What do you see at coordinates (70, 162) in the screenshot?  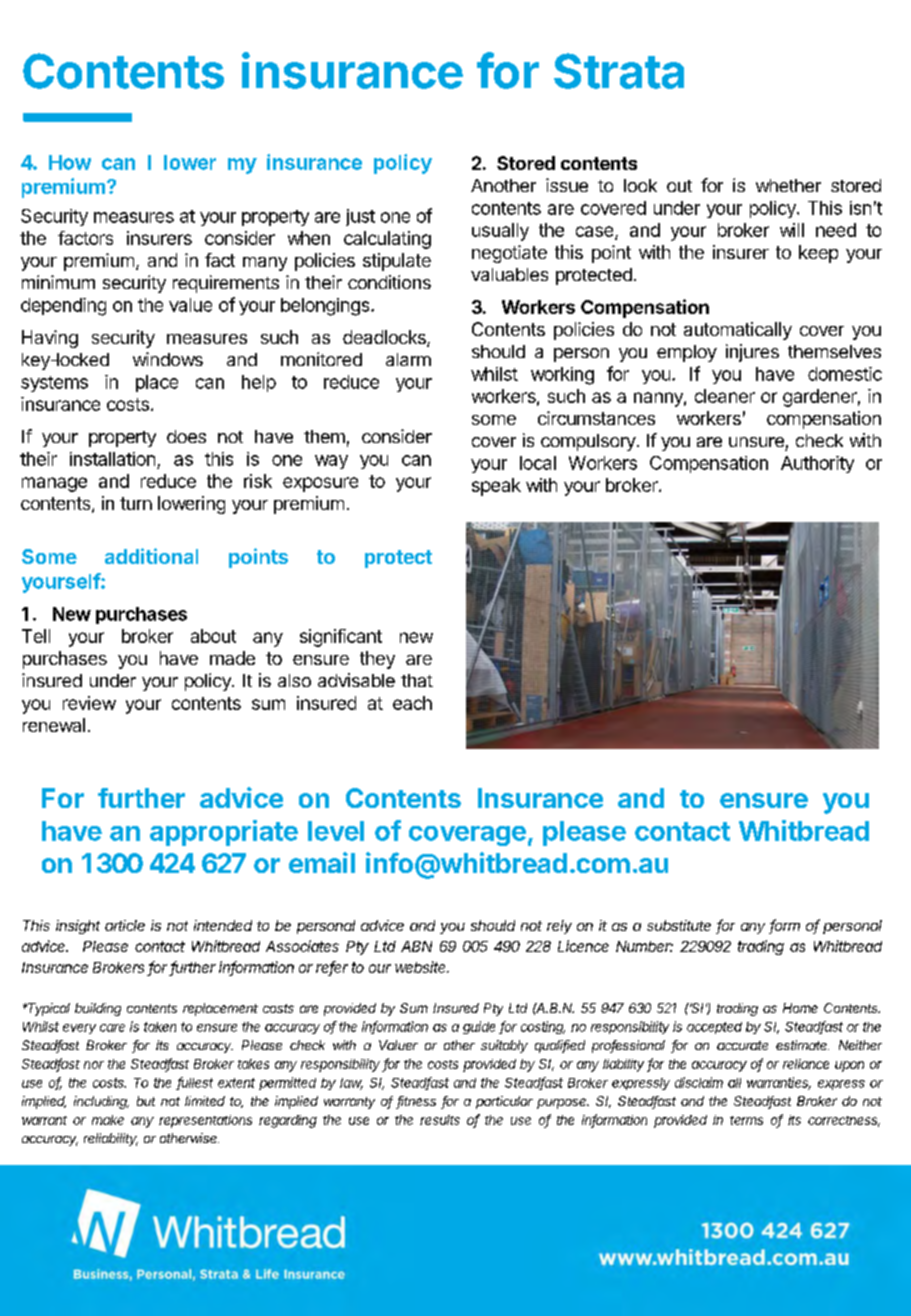 I see `How` at bounding box center [70, 162].
